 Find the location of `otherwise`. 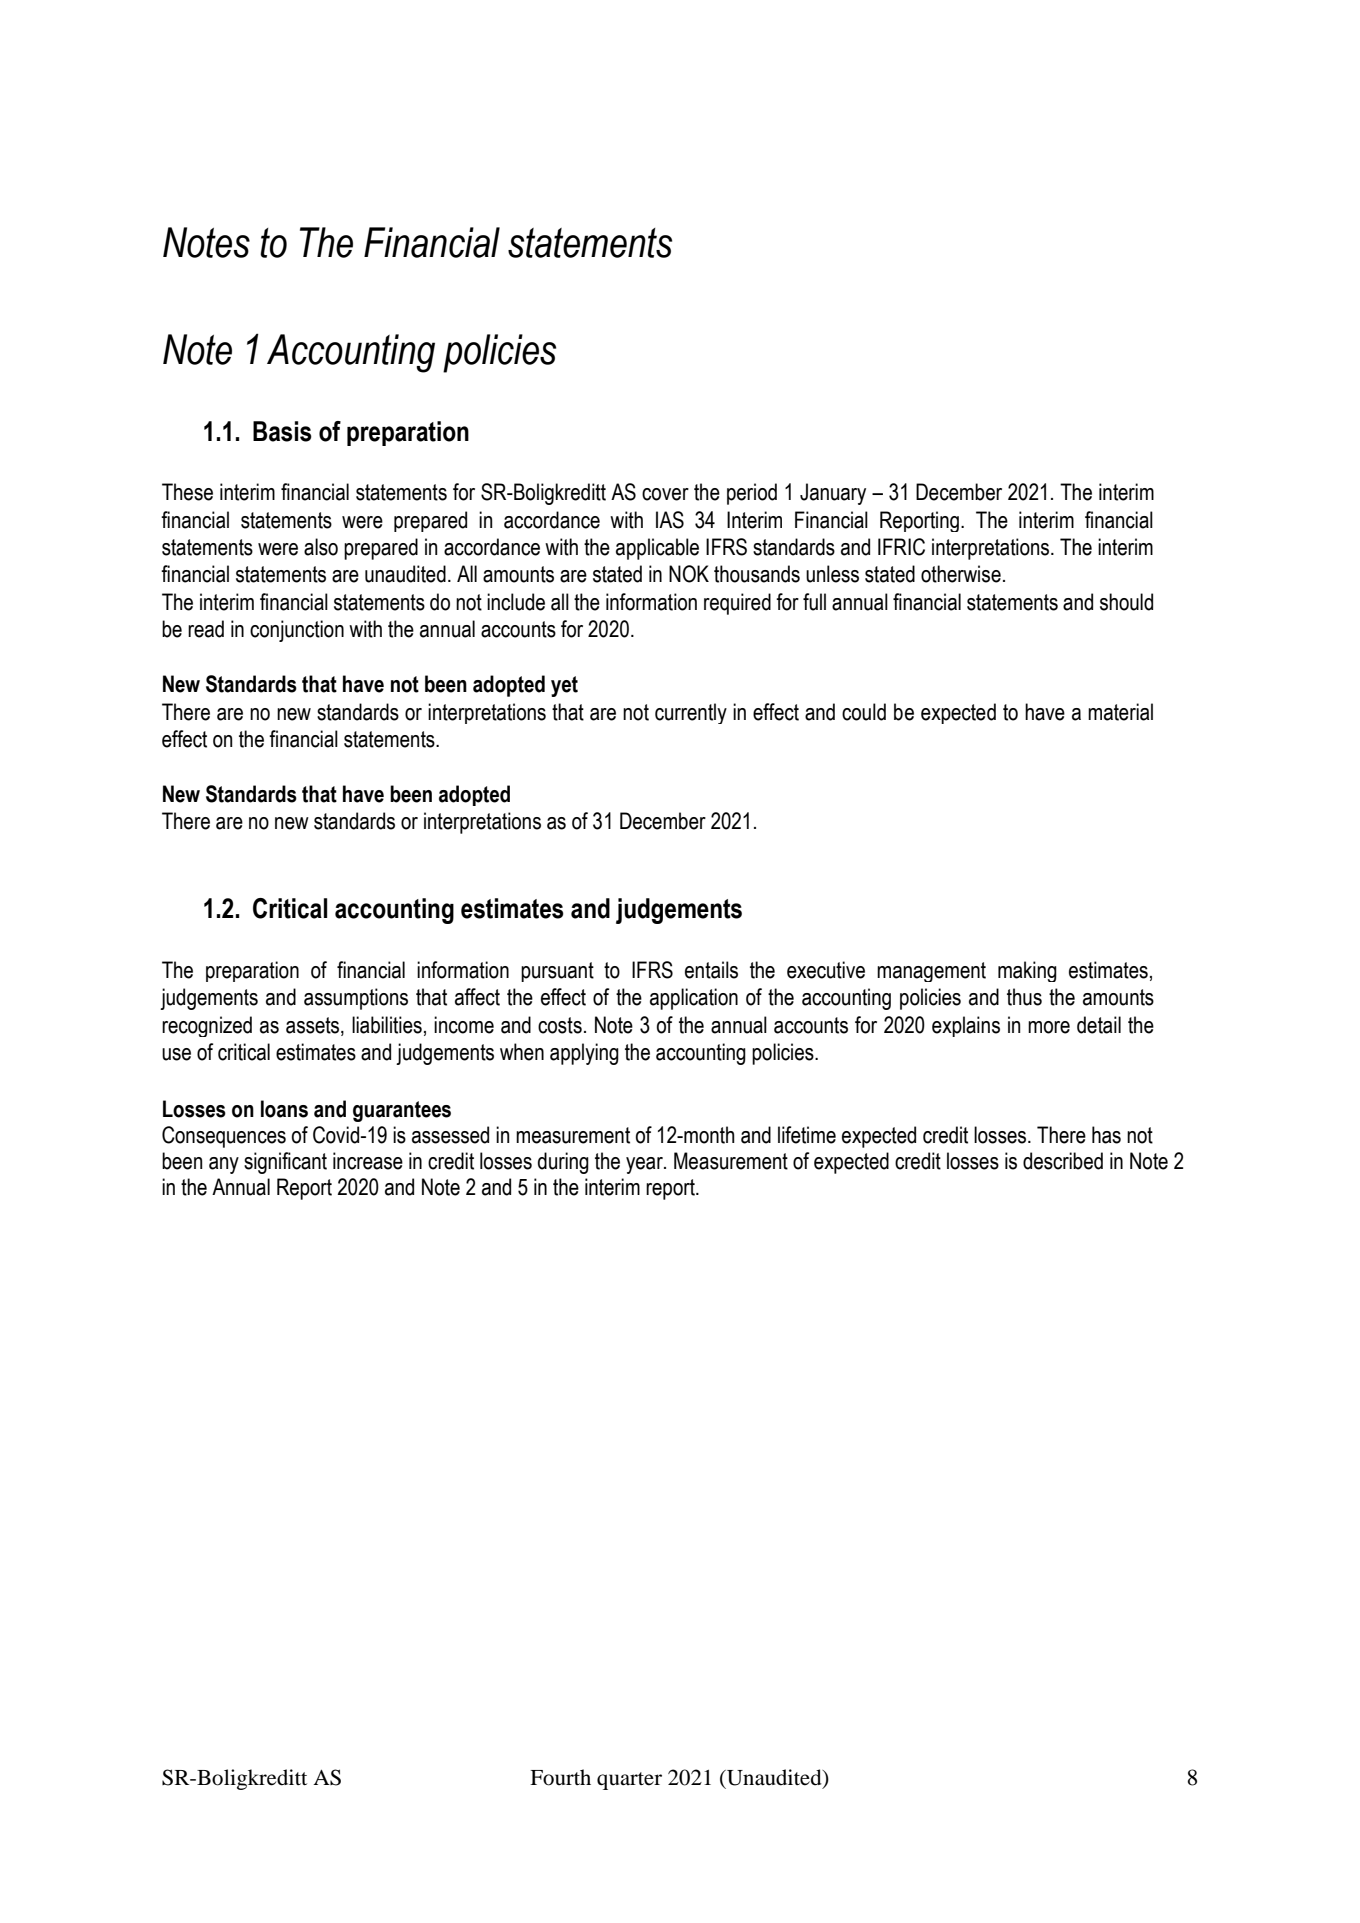

otherwise is located at coordinates (961, 574).
